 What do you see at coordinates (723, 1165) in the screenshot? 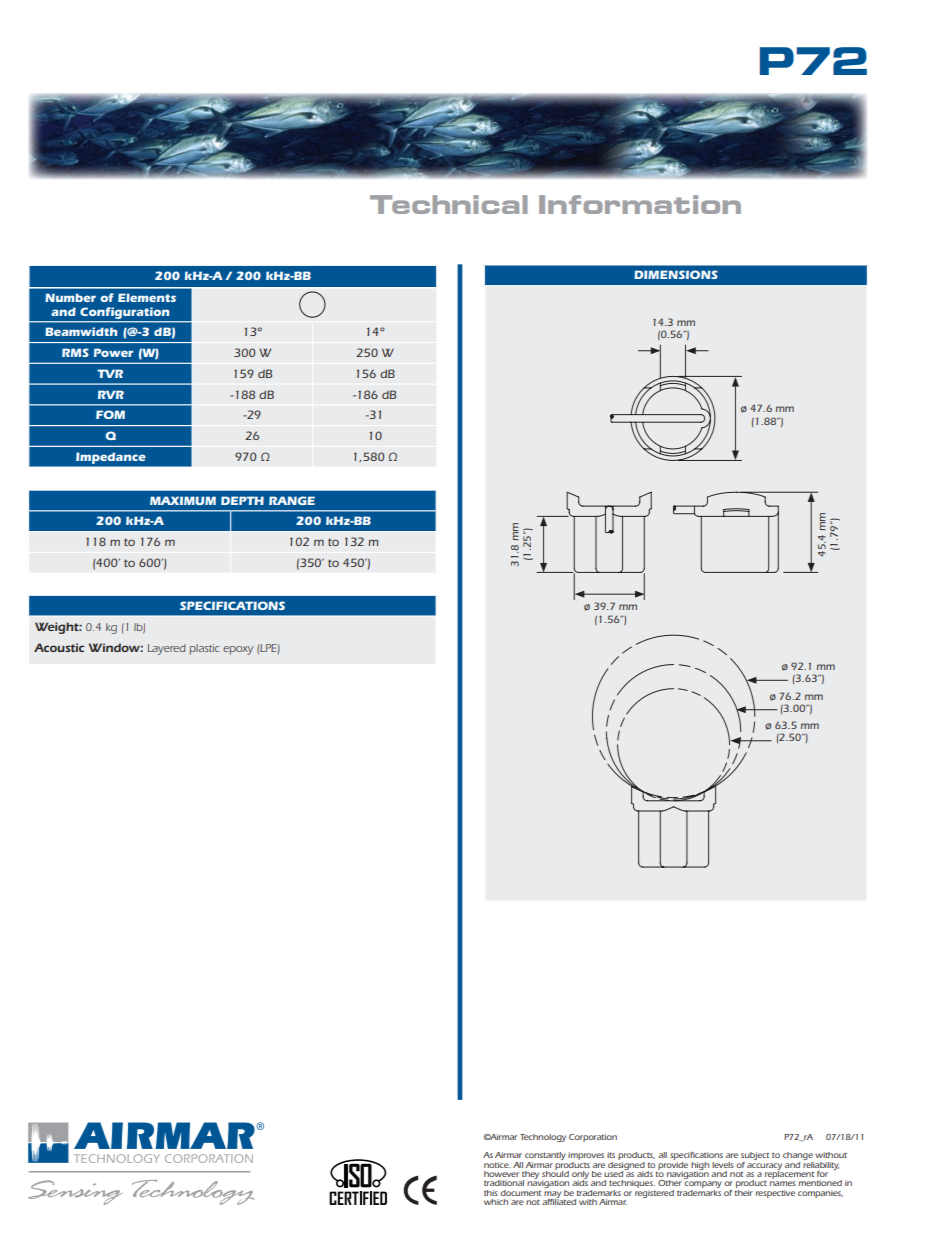
I see `levels` at bounding box center [723, 1165].
